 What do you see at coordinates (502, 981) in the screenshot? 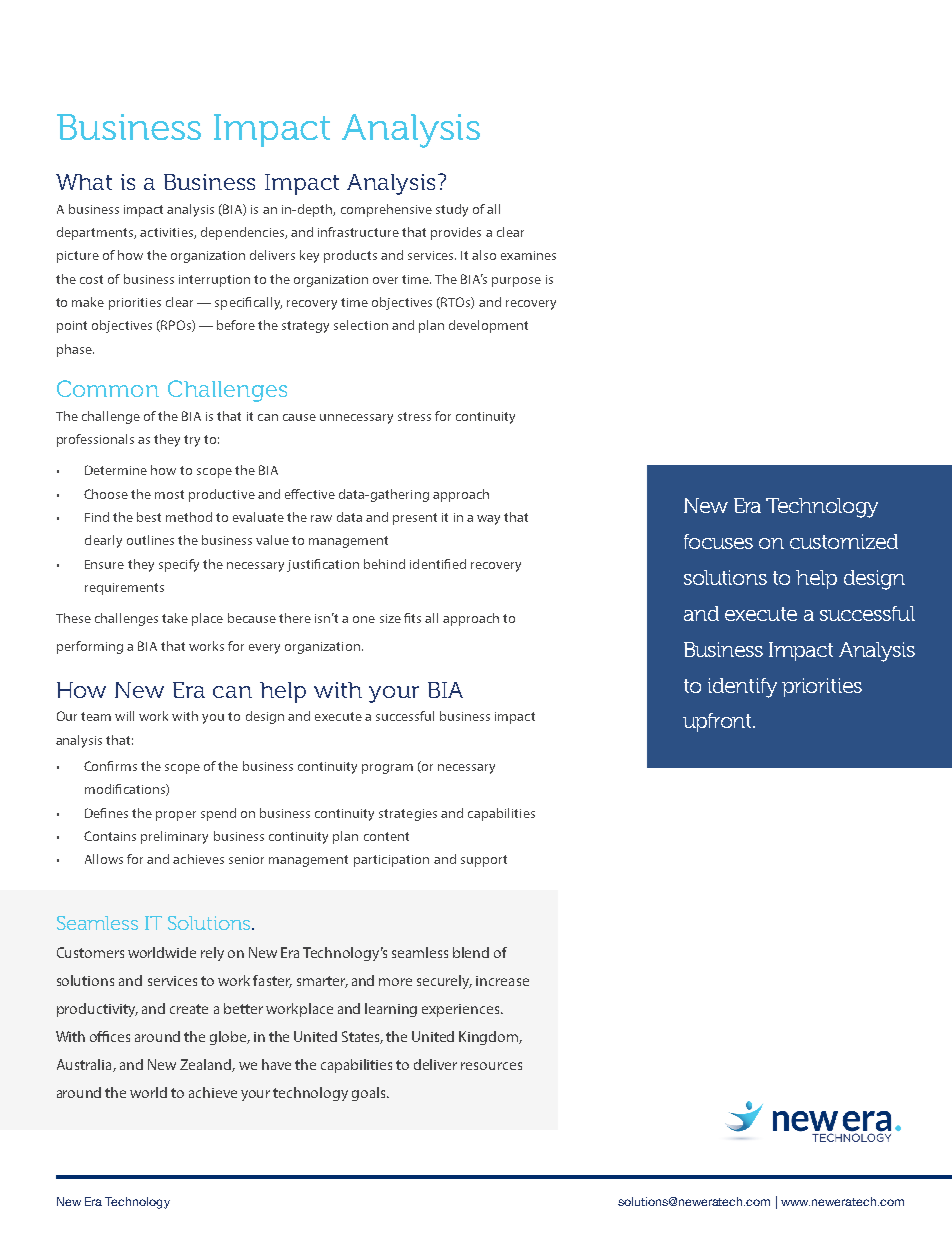
I see `increase` at bounding box center [502, 981].
